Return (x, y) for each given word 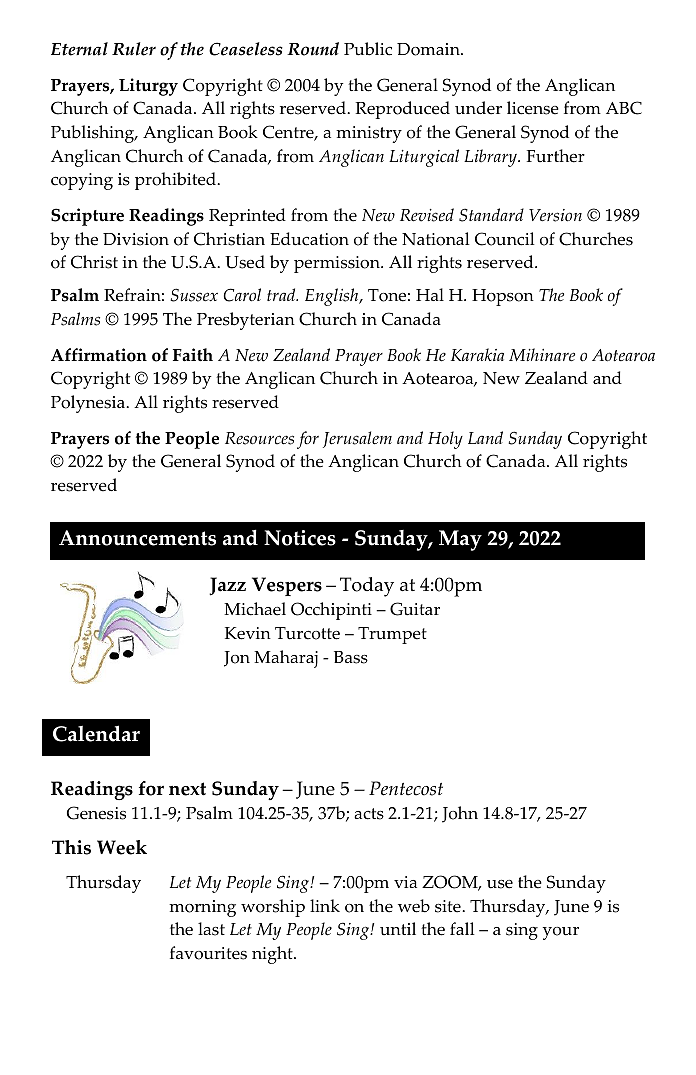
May (460, 540)
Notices (300, 538)
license (533, 108)
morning (202, 908)
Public (368, 49)
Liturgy (148, 87)
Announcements (137, 538)
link (325, 905)
